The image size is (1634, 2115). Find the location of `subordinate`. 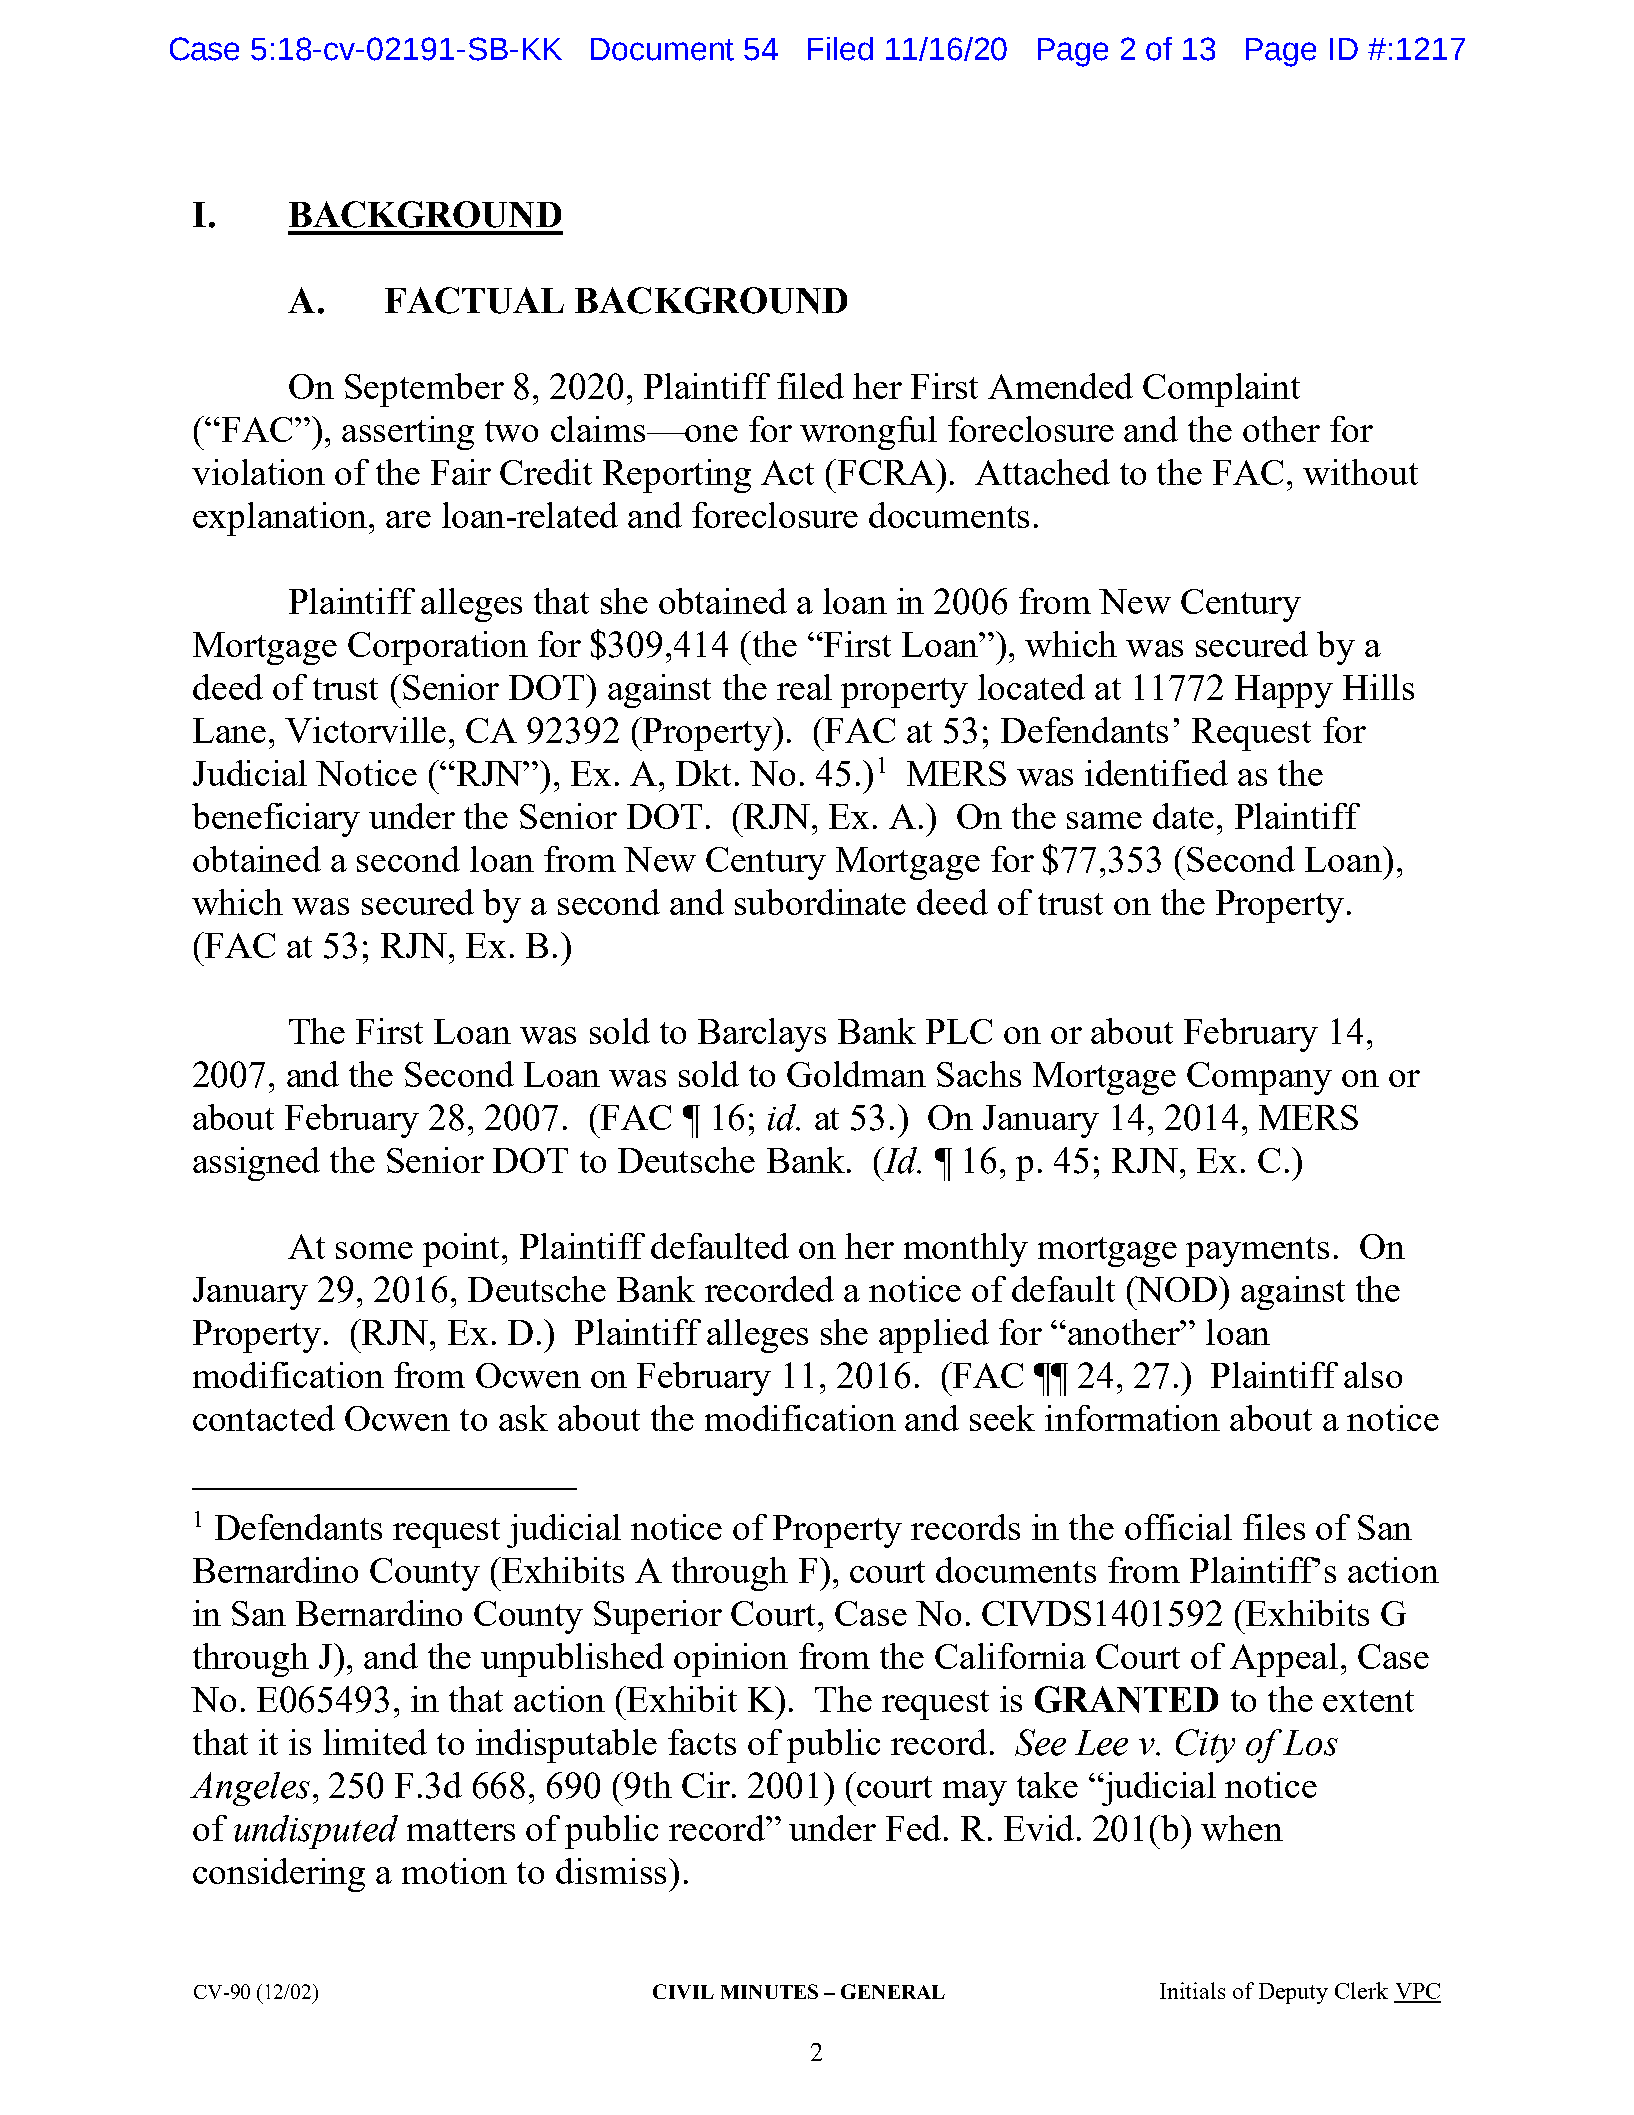

subordinate is located at coordinates (820, 902).
